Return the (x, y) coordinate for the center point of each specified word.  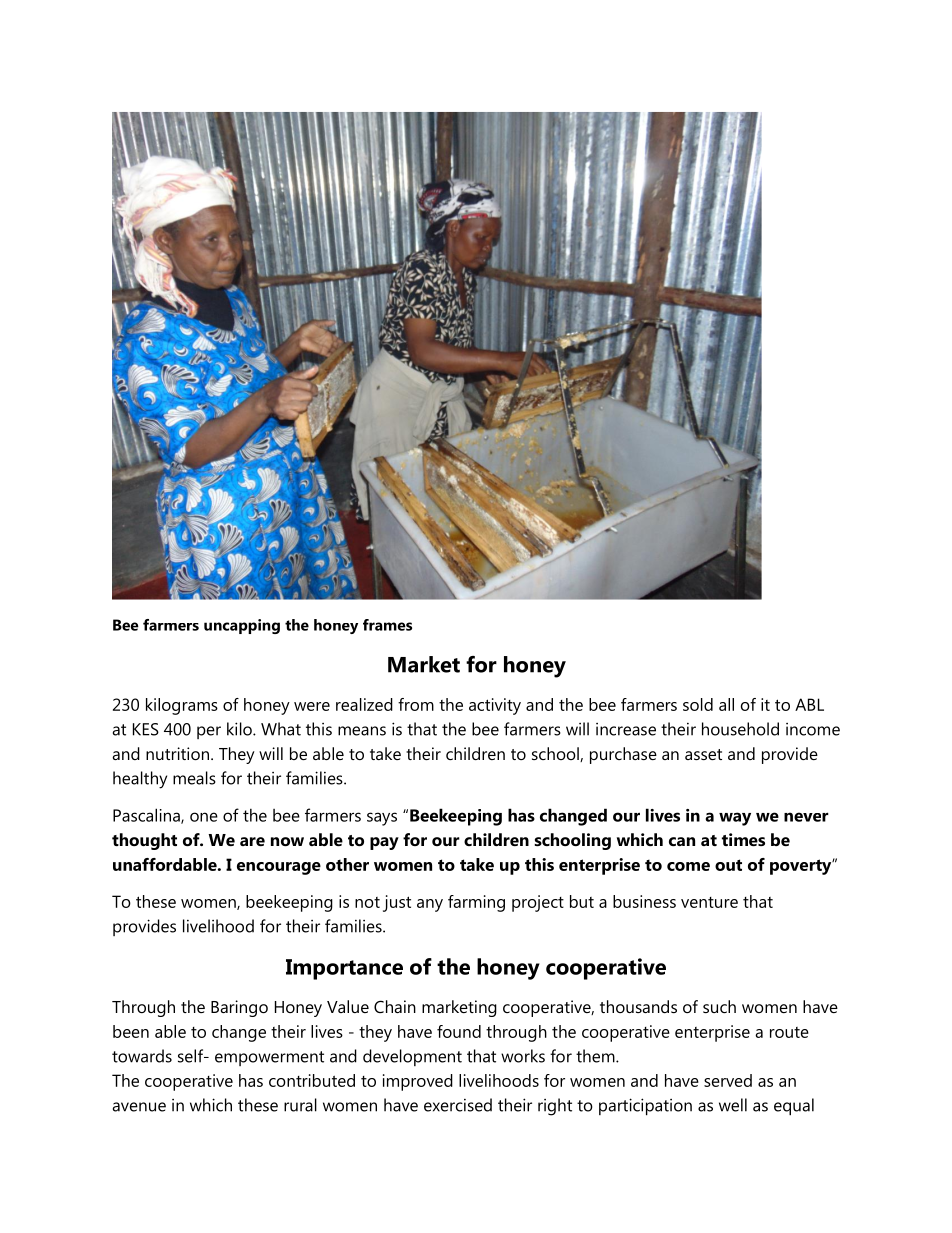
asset (703, 754)
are (252, 841)
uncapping (242, 626)
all (726, 704)
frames (387, 625)
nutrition (177, 753)
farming (476, 903)
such (719, 1006)
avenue (139, 1107)
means (362, 731)
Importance (344, 969)
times (743, 839)
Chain (395, 1006)
